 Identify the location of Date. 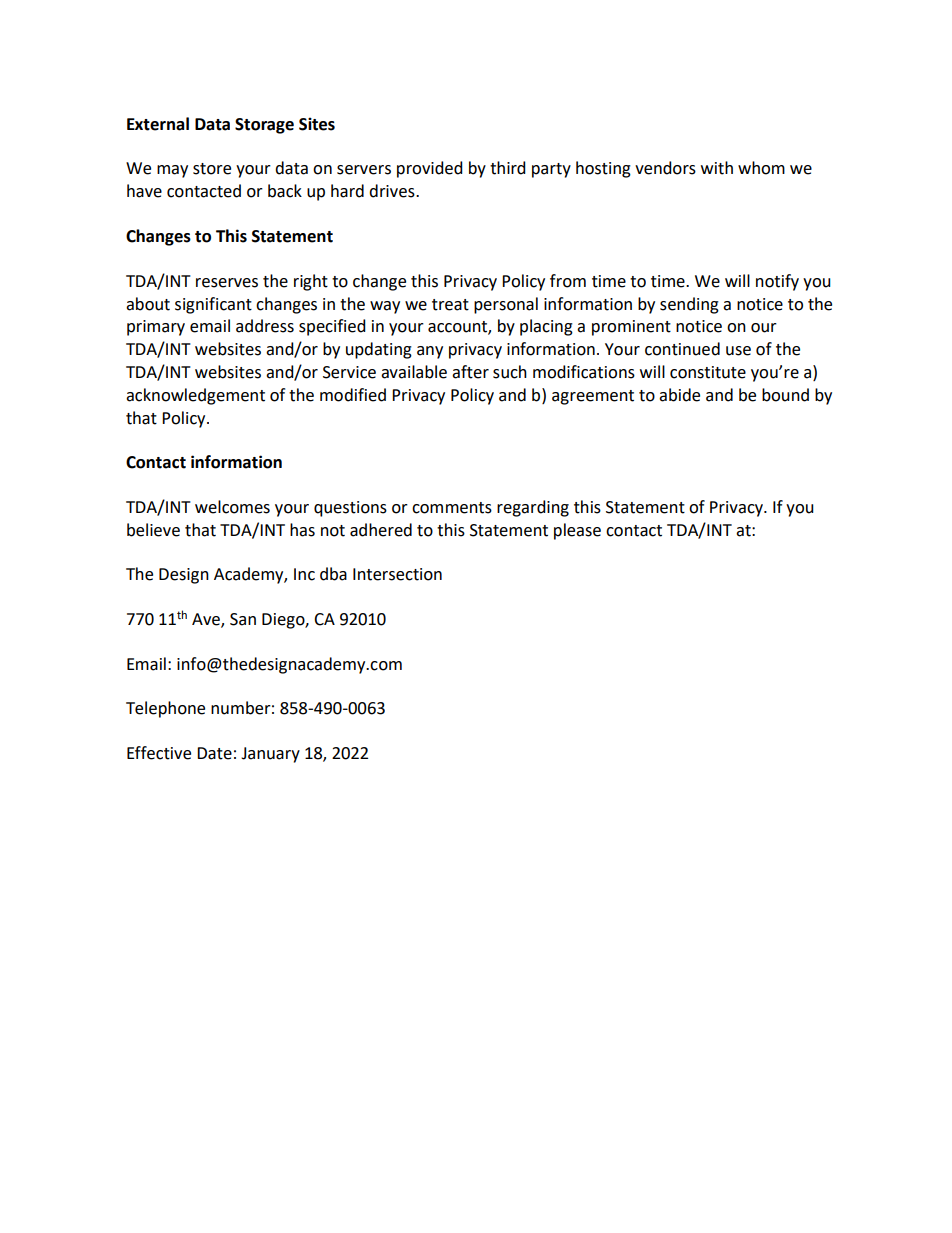
(214, 753).
